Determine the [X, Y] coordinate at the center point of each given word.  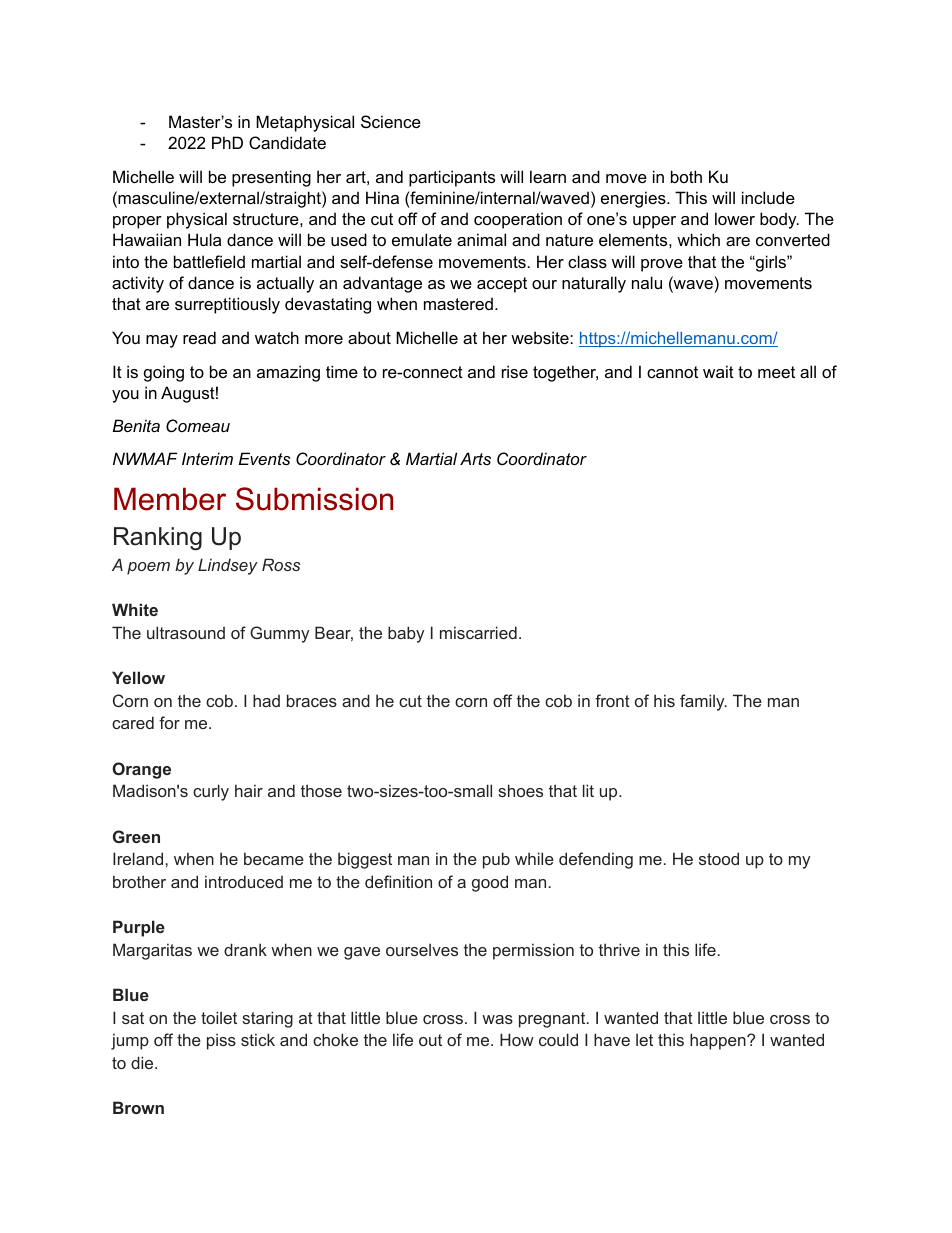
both [686, 176]
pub [496, 860]
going [164, 373]
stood [719, 858]
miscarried [478, 632]
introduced [244, 881]
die [143, 1062]
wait [718, 371]
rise [515, 371]
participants [452, 178]
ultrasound [186, 632]
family [703, 702]
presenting [271, 178]
